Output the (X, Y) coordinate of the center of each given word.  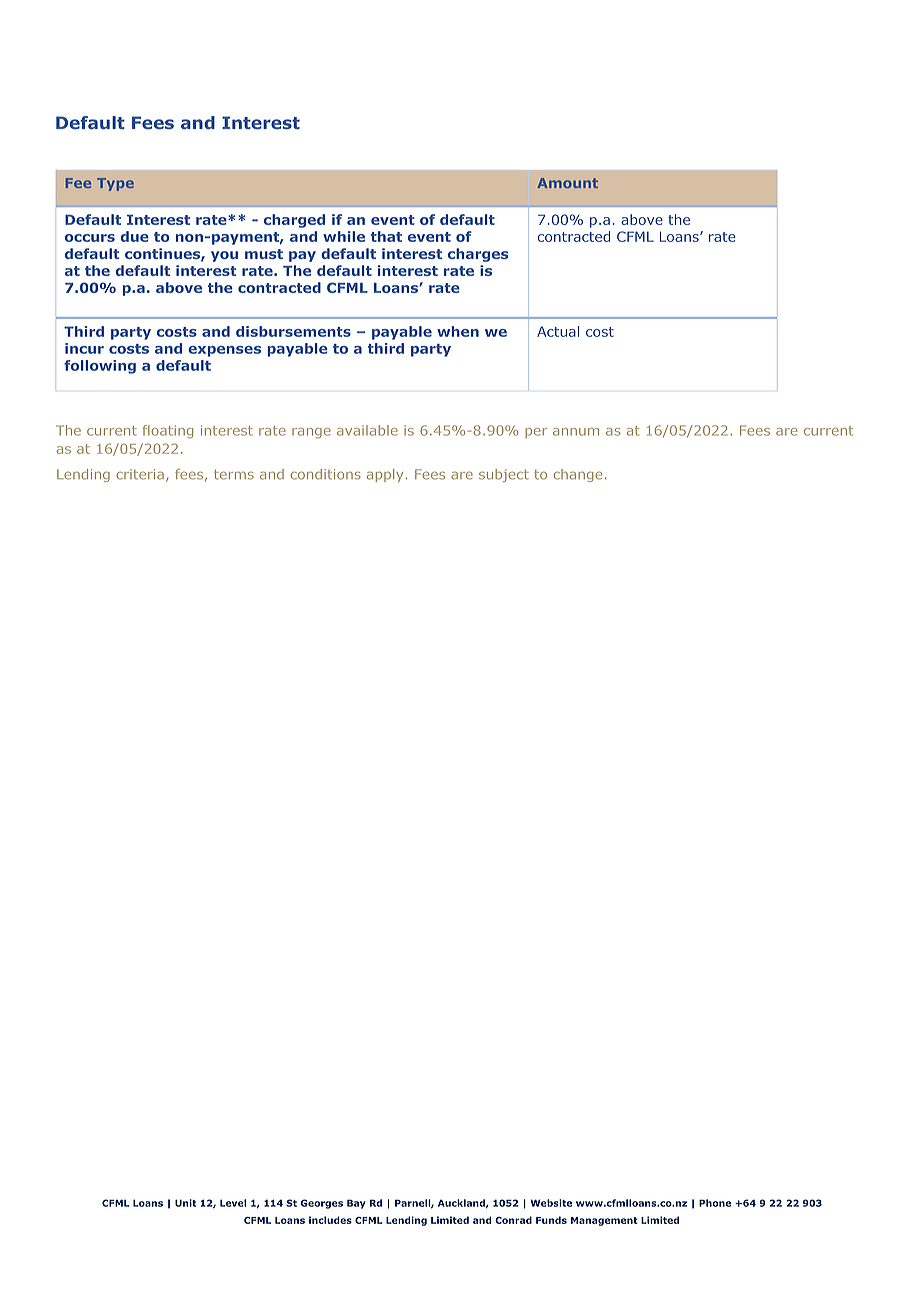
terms (234, 475)
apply (385, 475)
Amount (567, 183)
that (386, 236)
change (578, 475)
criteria (140, 474)
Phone (715, 1203)
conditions (326, 474)
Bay (356, 1204)
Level (233, 1203)
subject (504, 475)
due (135, 236)
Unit (185, 1203)
